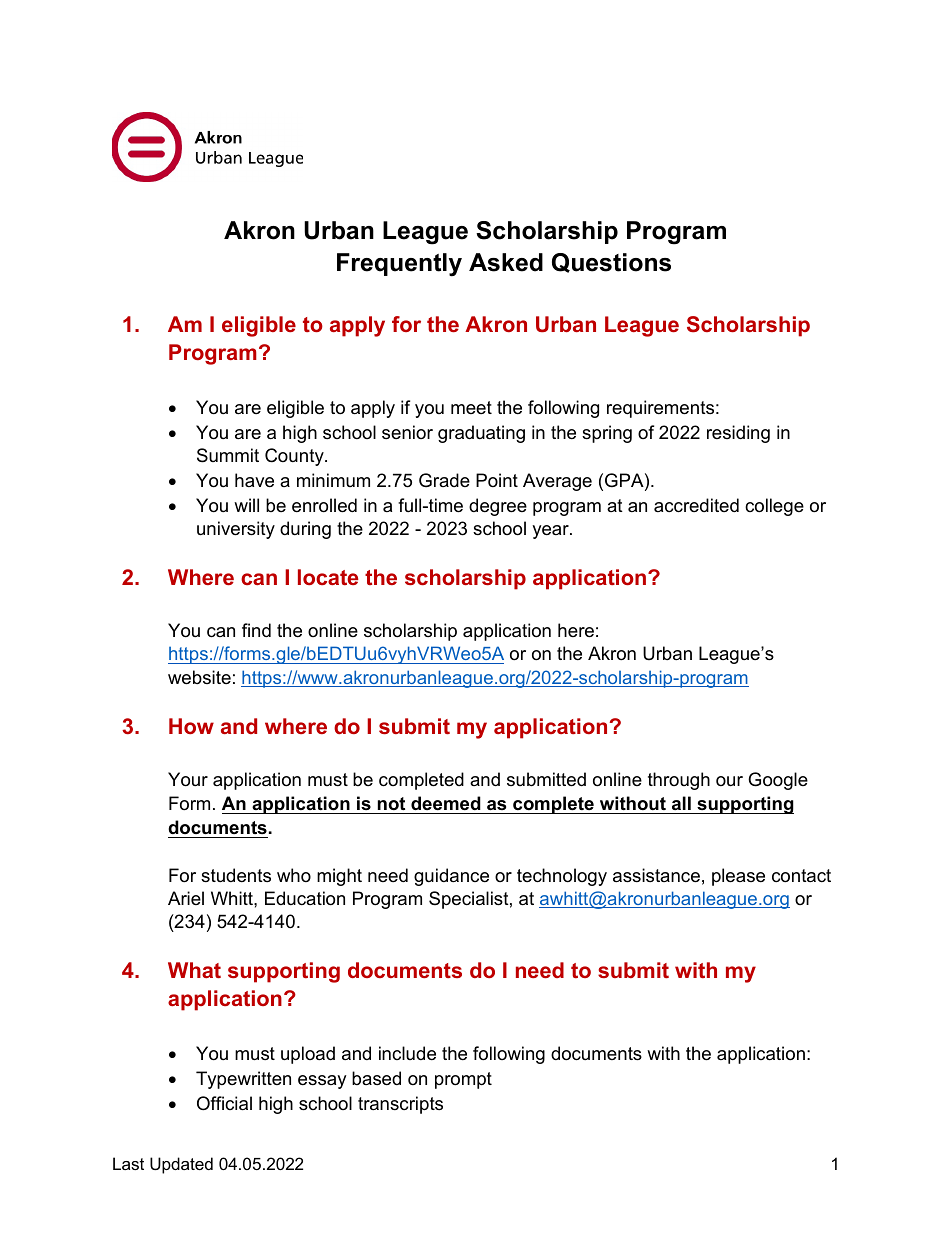 This screenshot has width=952, height=1233. I want to click on please, so click(738, 877).
